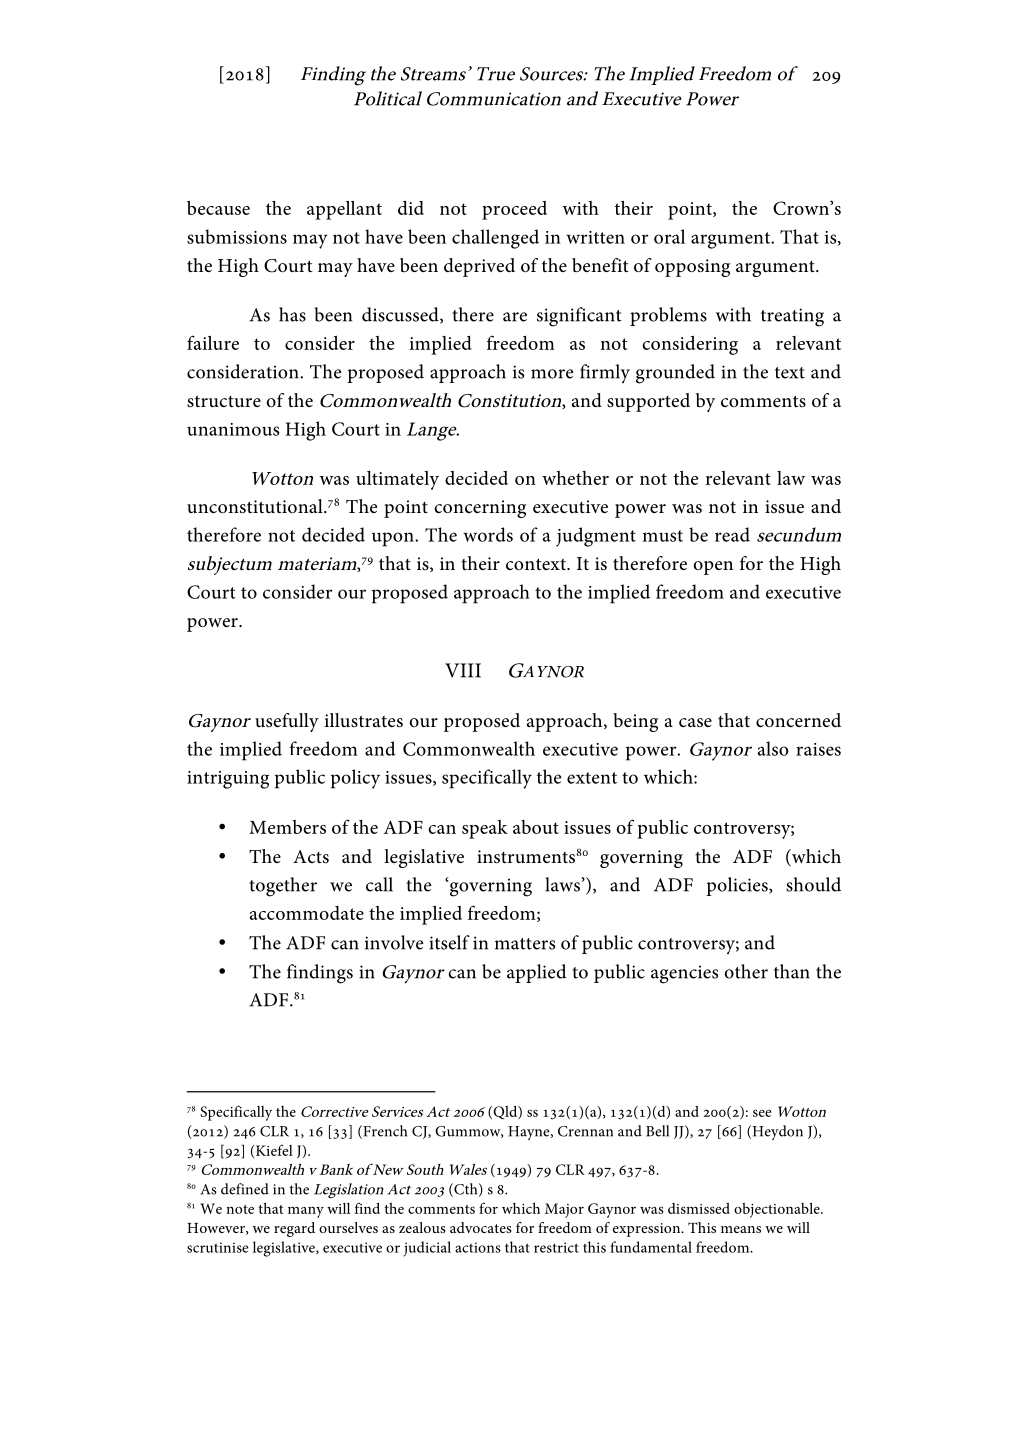 This screenshot has height=1452, width=1027. Describe the element at coordinates (287, 722) in the screenshot. I see `usefully` at that location.
